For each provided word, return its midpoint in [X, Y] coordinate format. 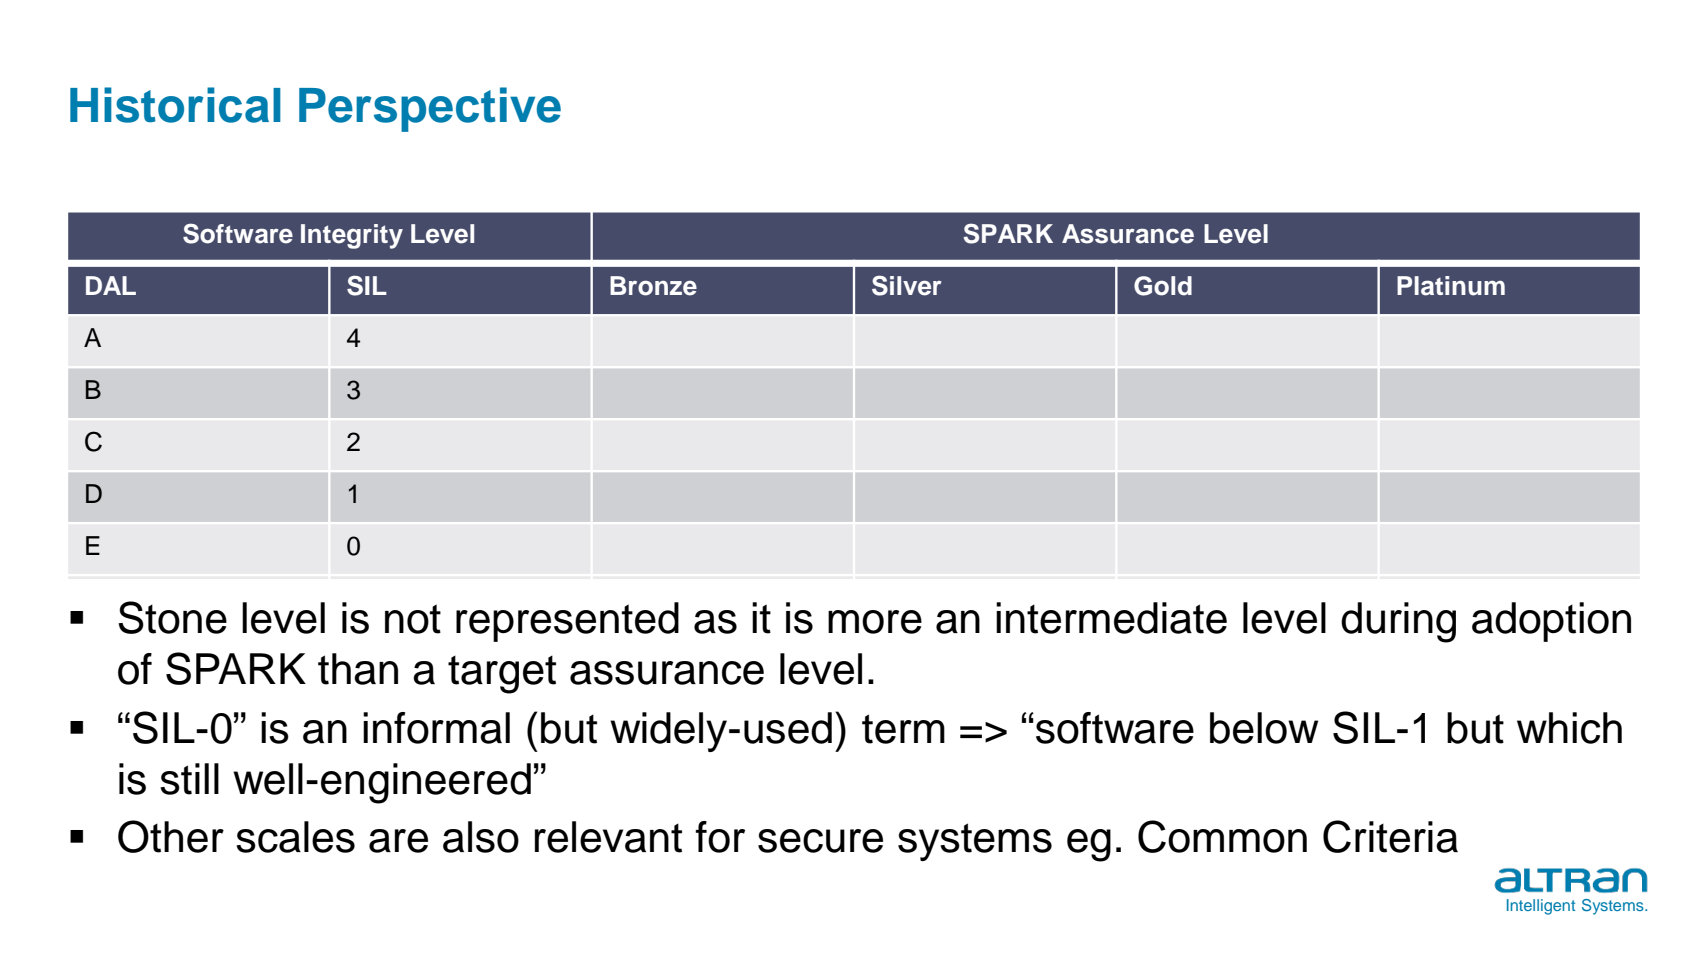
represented [567, 622]
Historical [175, 105]
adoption [1551, 622]
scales [295, 837]
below [1264, 728]
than [358, 669]
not [413, 619]
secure [820, 841]
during [1398, 622]
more [875, 622]
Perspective [430, 109]
